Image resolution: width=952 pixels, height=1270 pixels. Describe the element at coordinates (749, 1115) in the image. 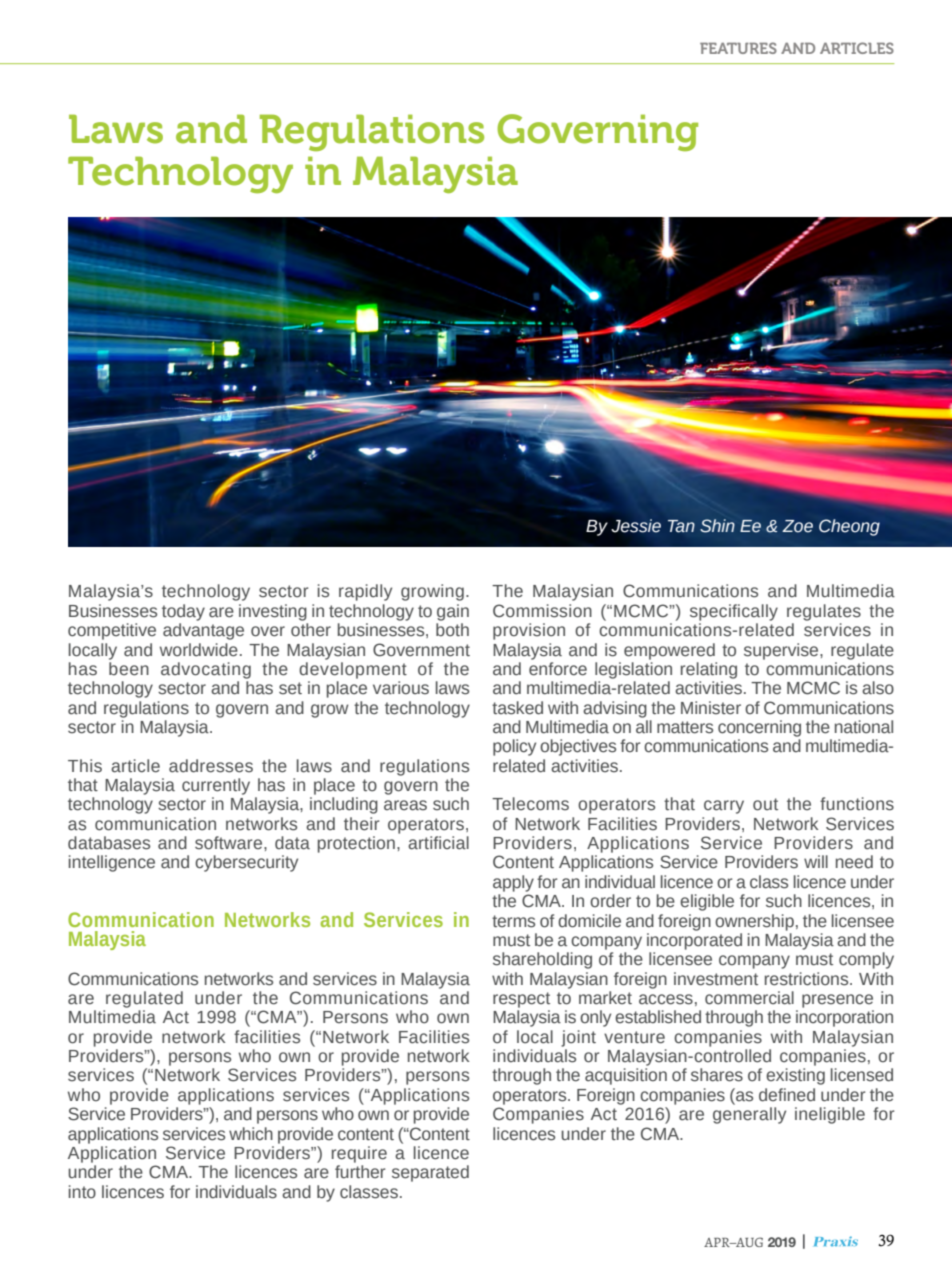

I see `generally` at that location.
